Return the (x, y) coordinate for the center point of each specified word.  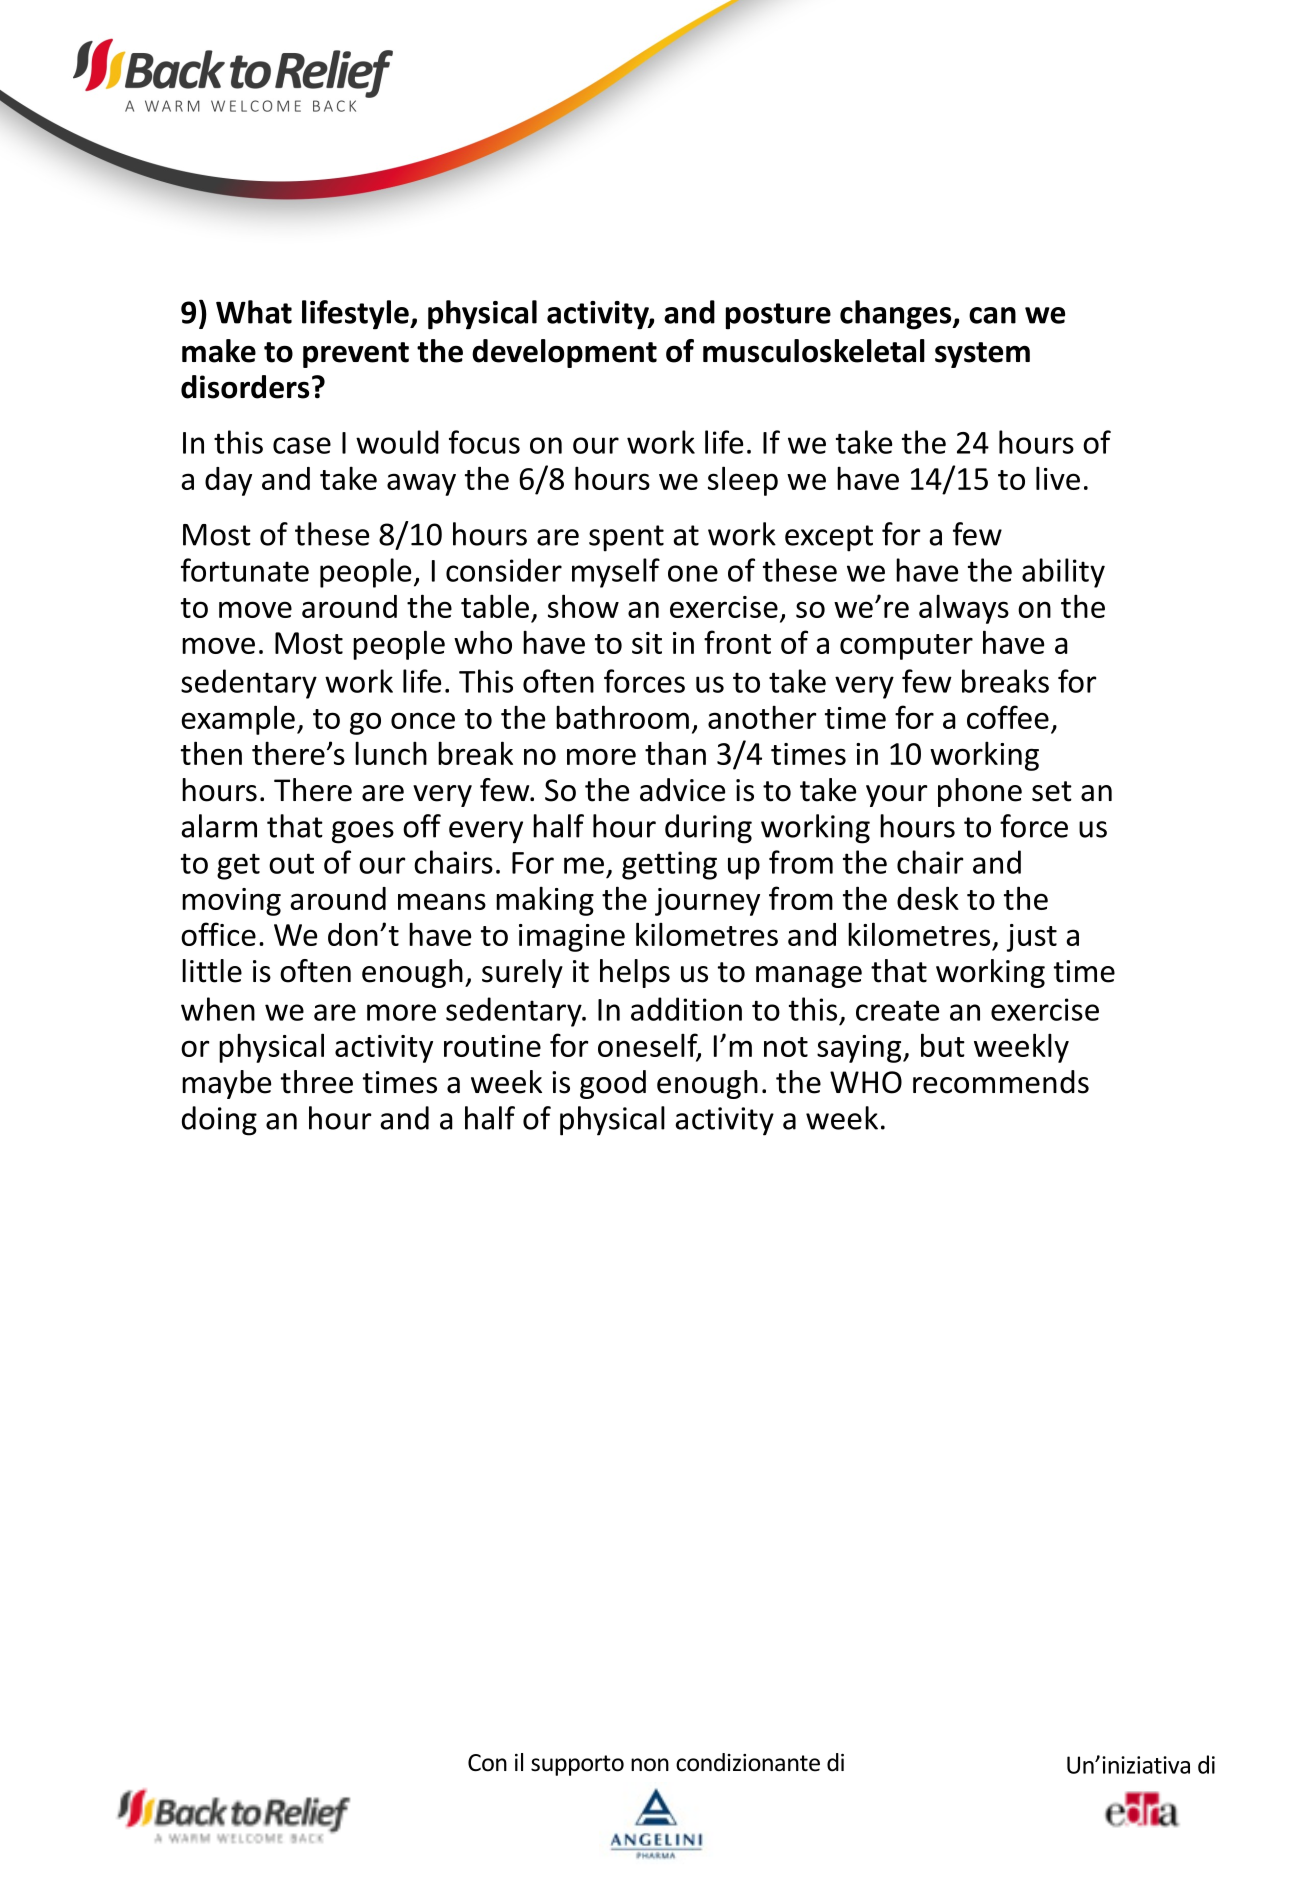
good (613, 1084)
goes (363, 832)
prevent (356, 355)
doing (219, 1121)
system (982, 355)
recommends (1001, 1082)
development (564, 353)
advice (682, 790)
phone (980, 792)
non (650, 1765)
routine (492, 1046)
